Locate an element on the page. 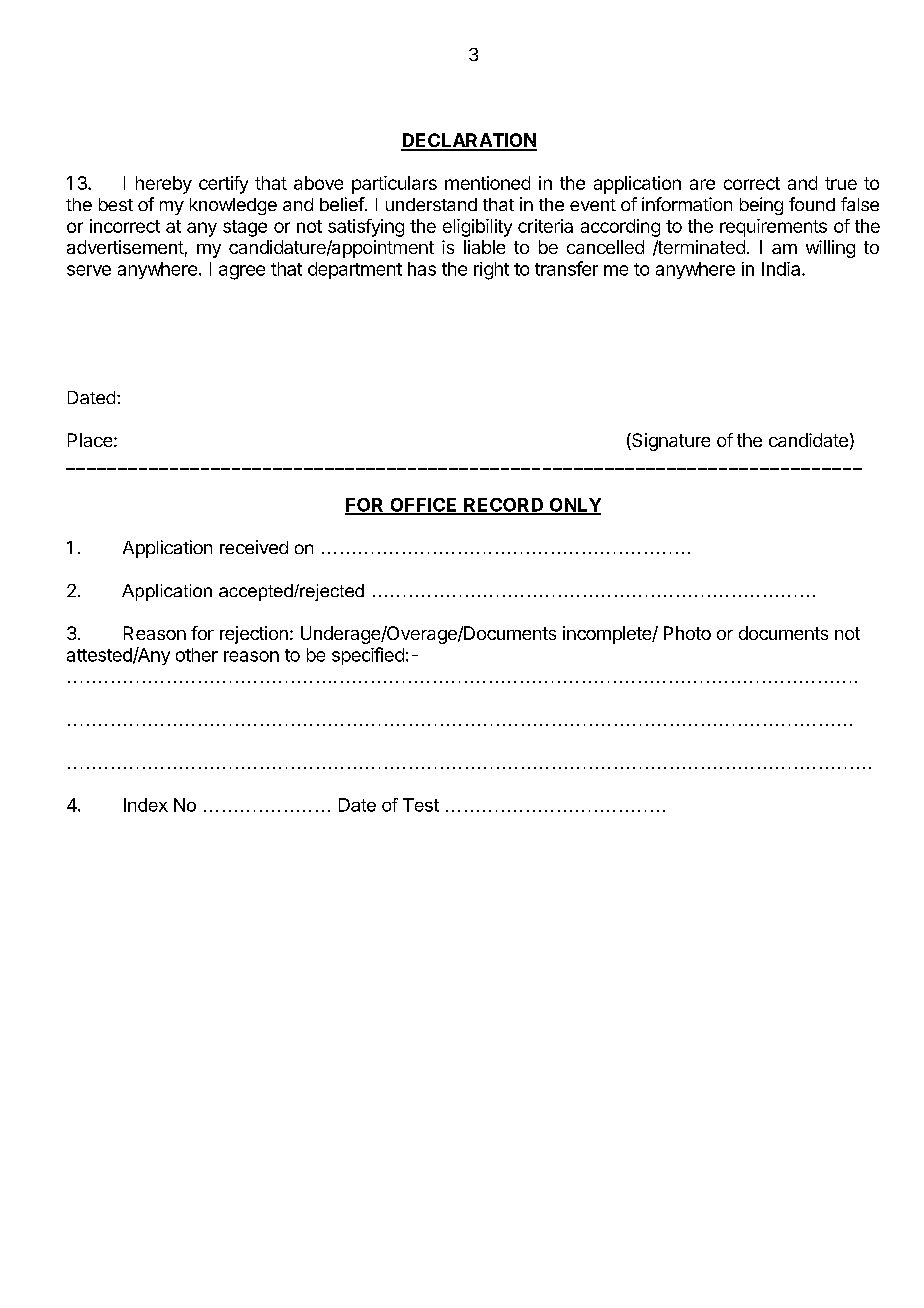 The height and width of the page is (1308, 924). rejection is located at coordinates (254, 635).
